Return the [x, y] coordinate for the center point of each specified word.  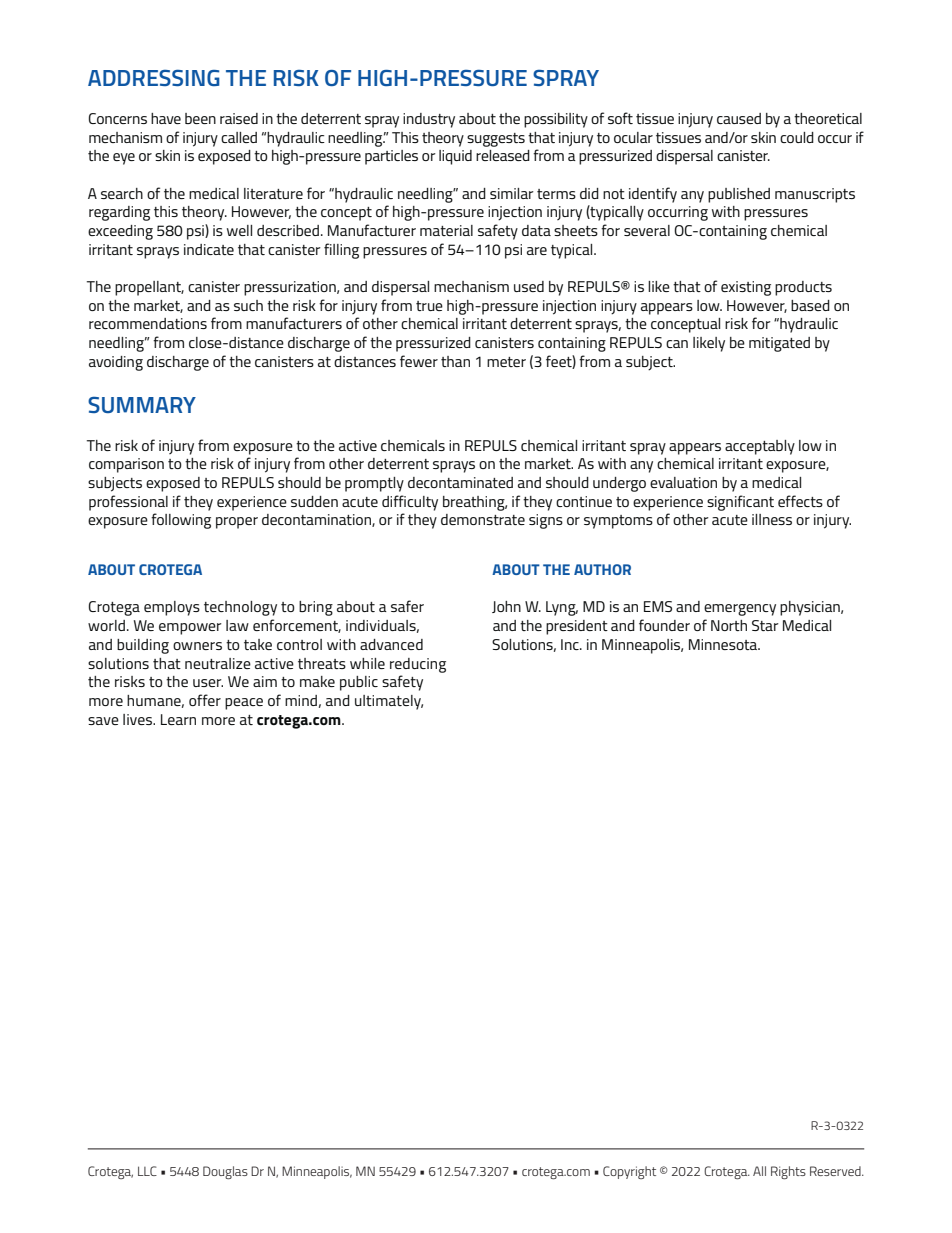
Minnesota [724, 644]
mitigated [779, 344]
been [200, 118]
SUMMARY [142, 405]
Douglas [225, 1172]
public [359, 683]
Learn [178, 719]
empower [190, 629]
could [797, 137]
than [455, 361]
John [506, 607]
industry [429, 120]
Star [765, 625]
